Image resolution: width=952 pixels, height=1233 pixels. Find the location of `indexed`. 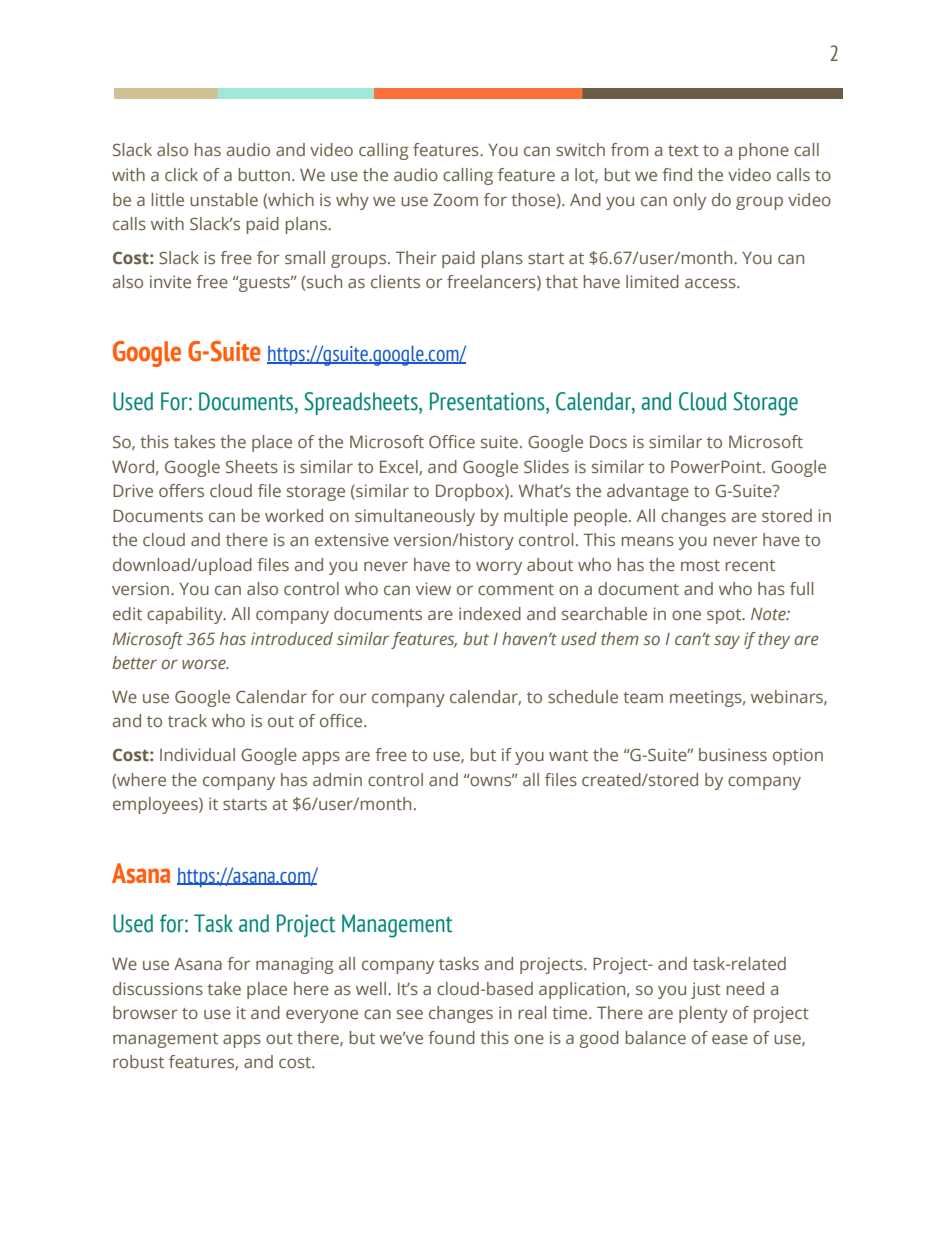

indexed is located at coordinates (490, 613).
